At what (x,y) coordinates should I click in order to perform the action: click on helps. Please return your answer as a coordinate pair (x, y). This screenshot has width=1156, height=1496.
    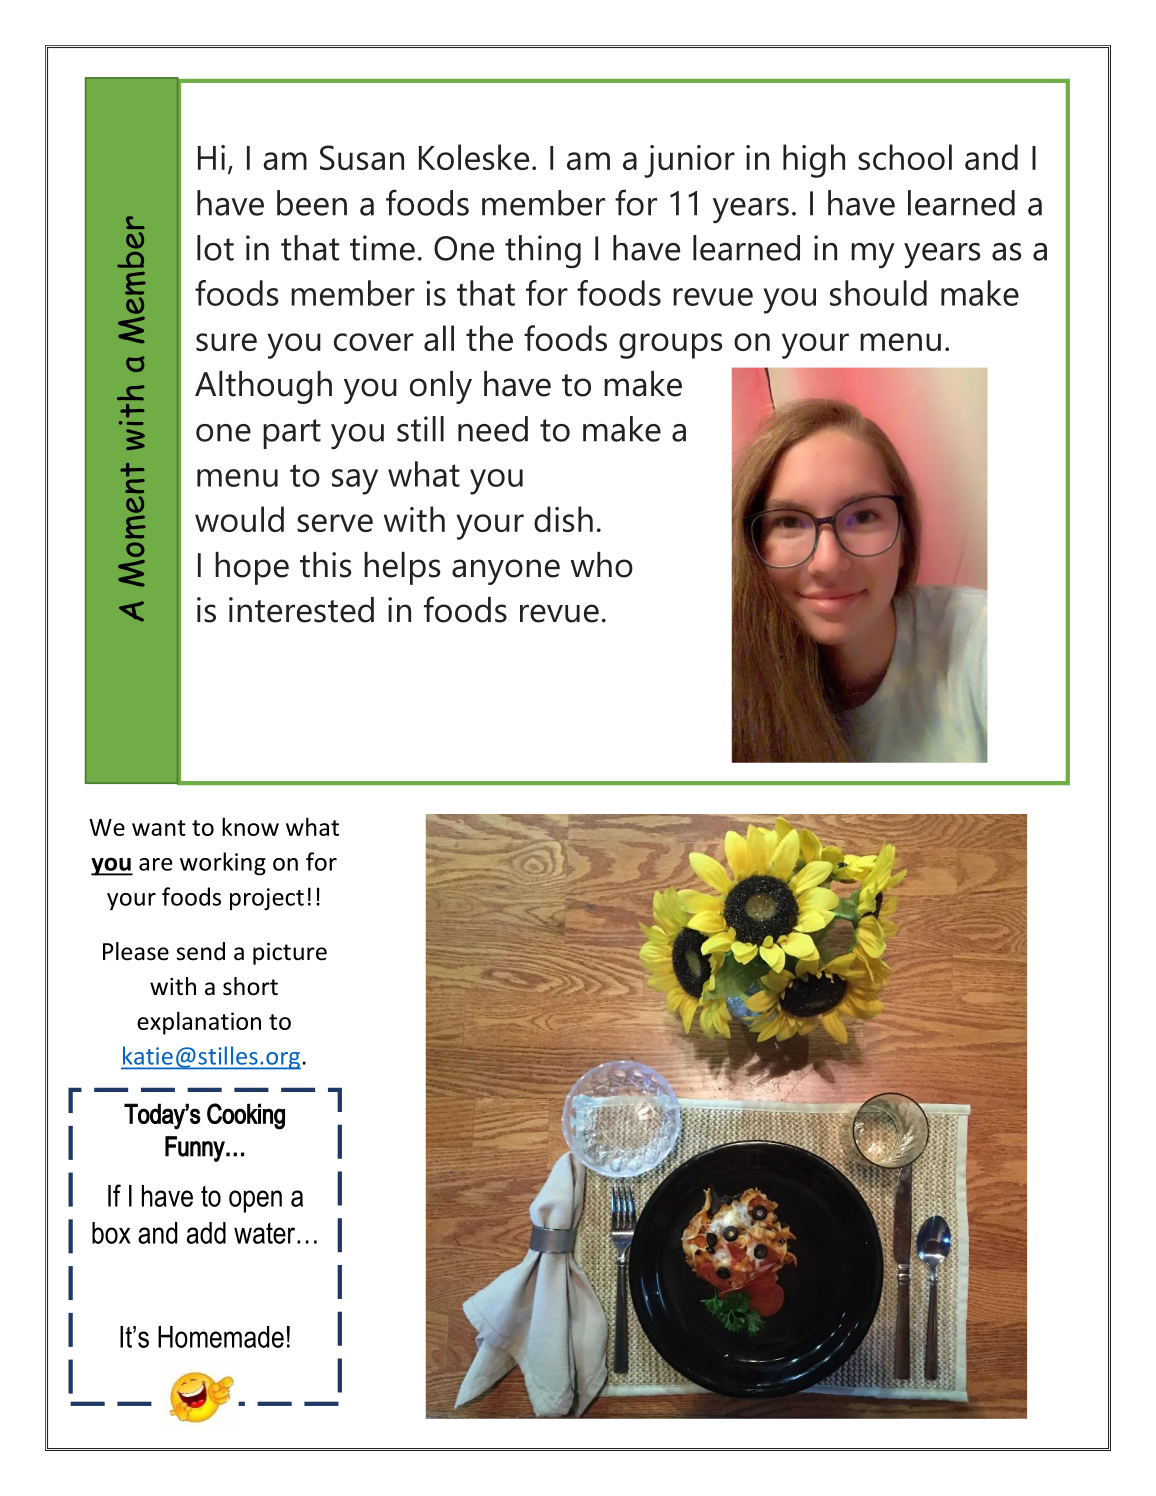
    Looking at the image, I should click on (402, 568).
